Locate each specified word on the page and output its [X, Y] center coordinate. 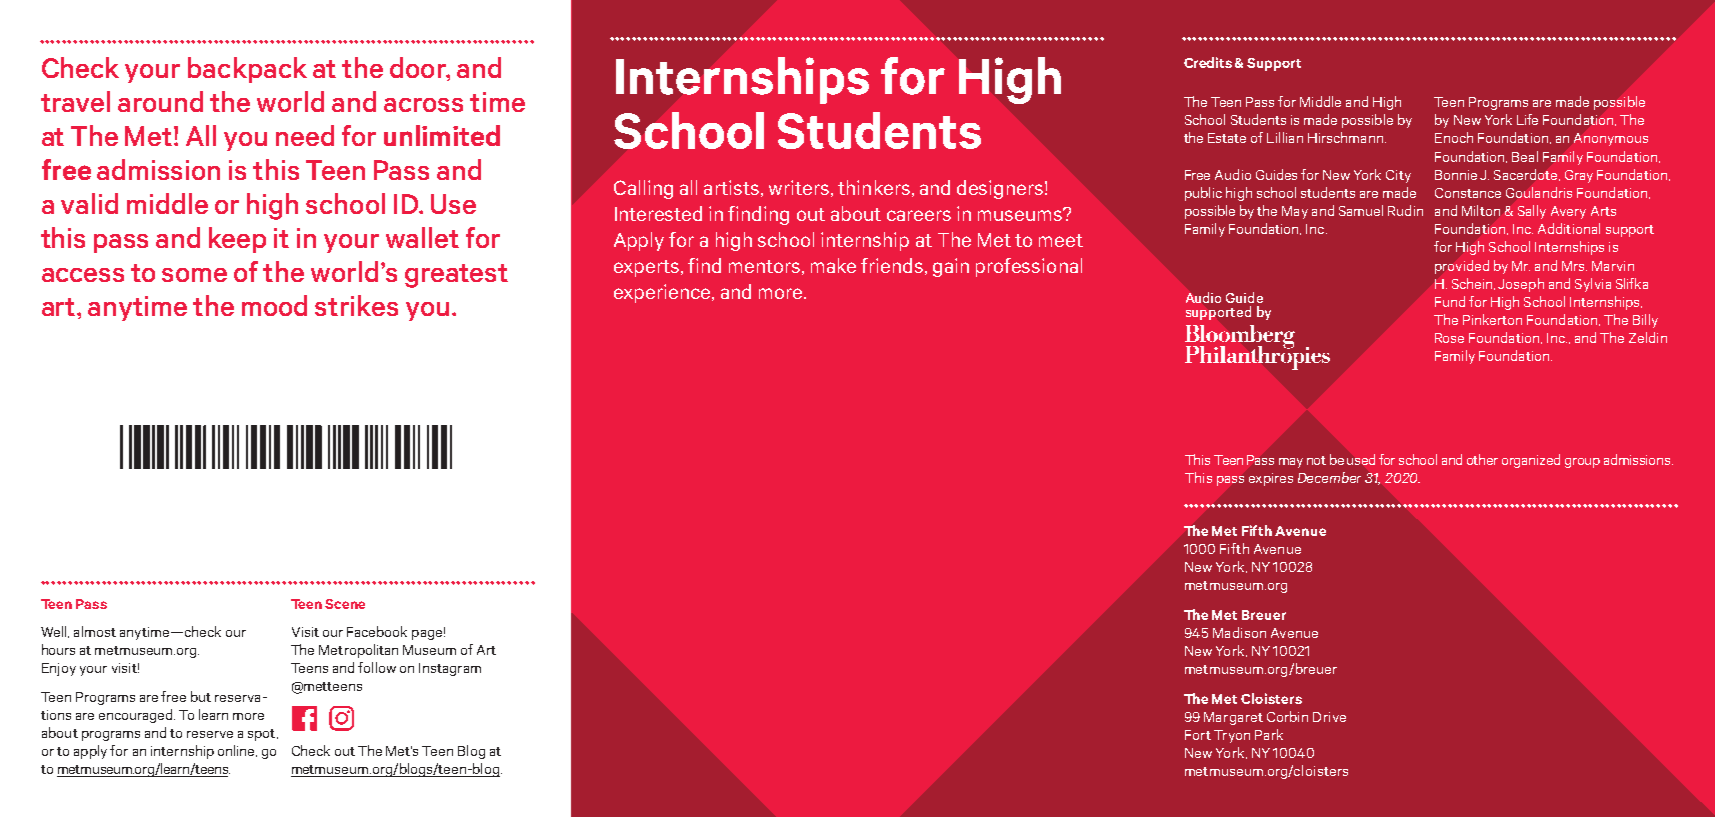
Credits [1208, 62]
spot [261, 735]
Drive [1329, 717]
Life [1527, 119]
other [1482, 459]
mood [274, 305]
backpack [247, 70]
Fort [1198, 735]
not [1316, 460]
